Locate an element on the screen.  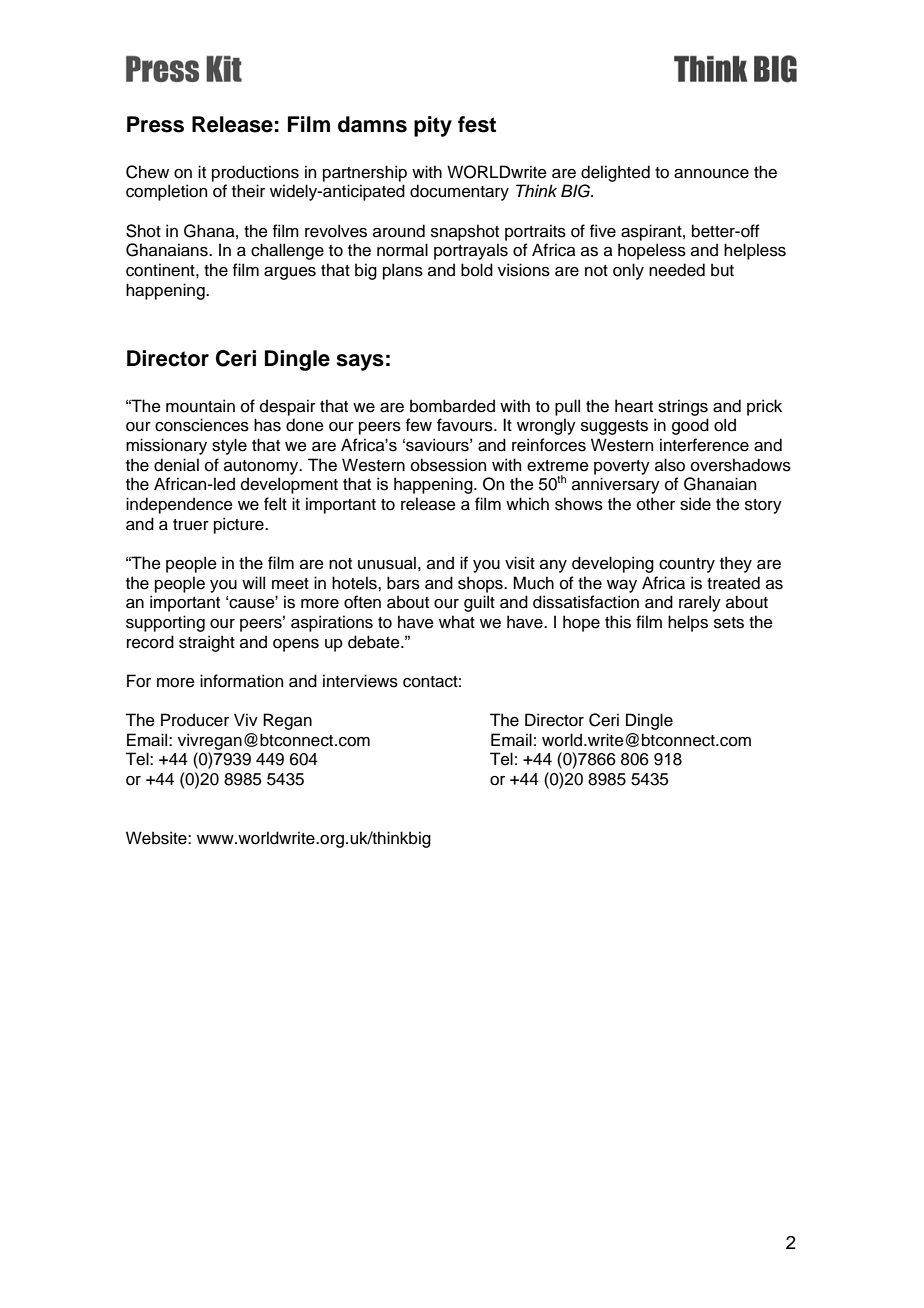
picture is located at coordinates (240, 525).
